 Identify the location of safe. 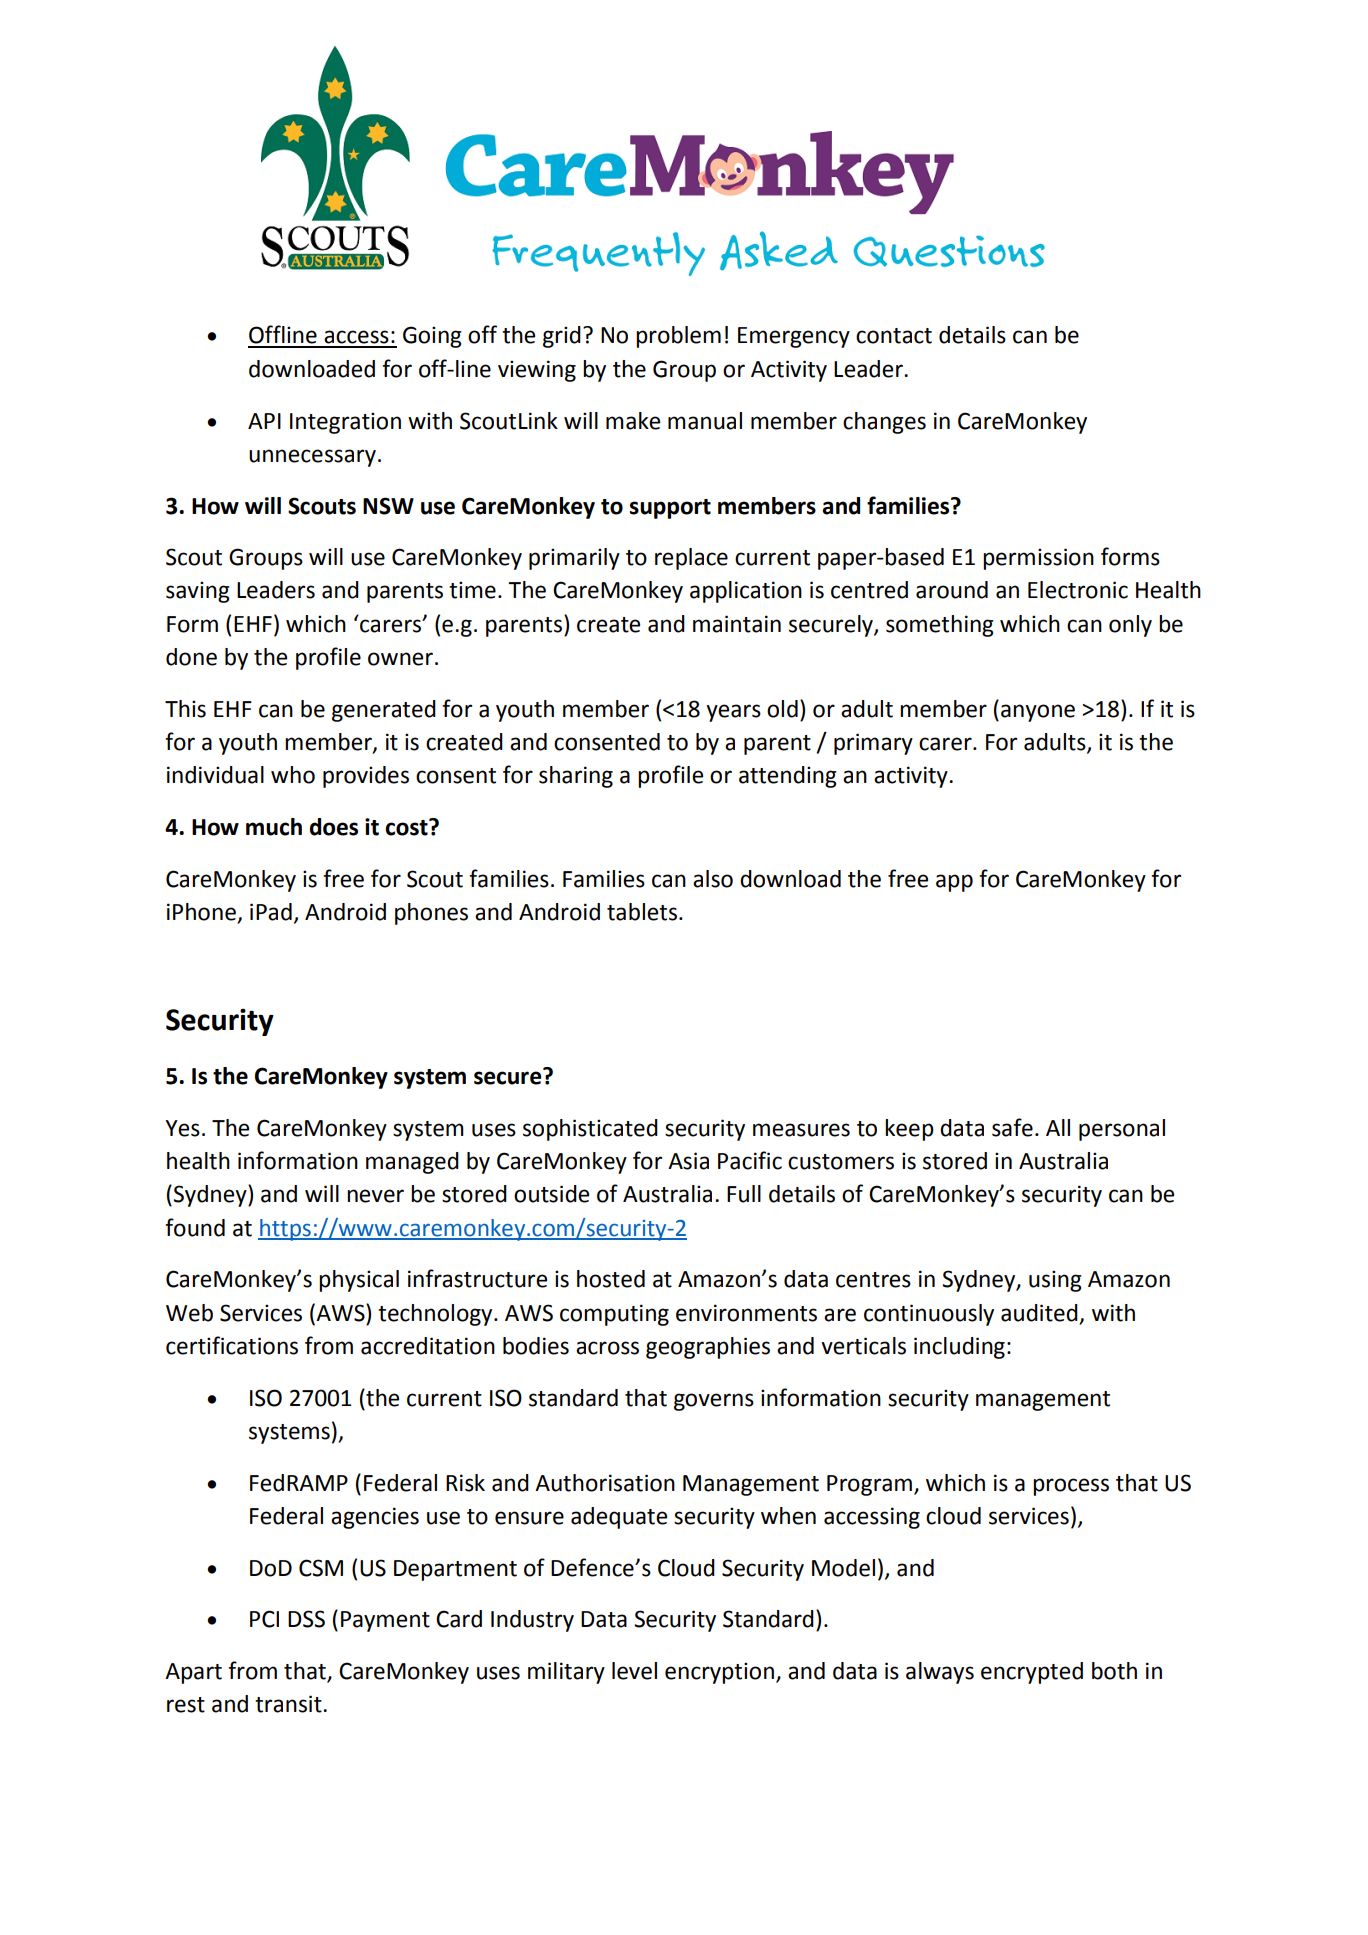
(1012, 1127).
